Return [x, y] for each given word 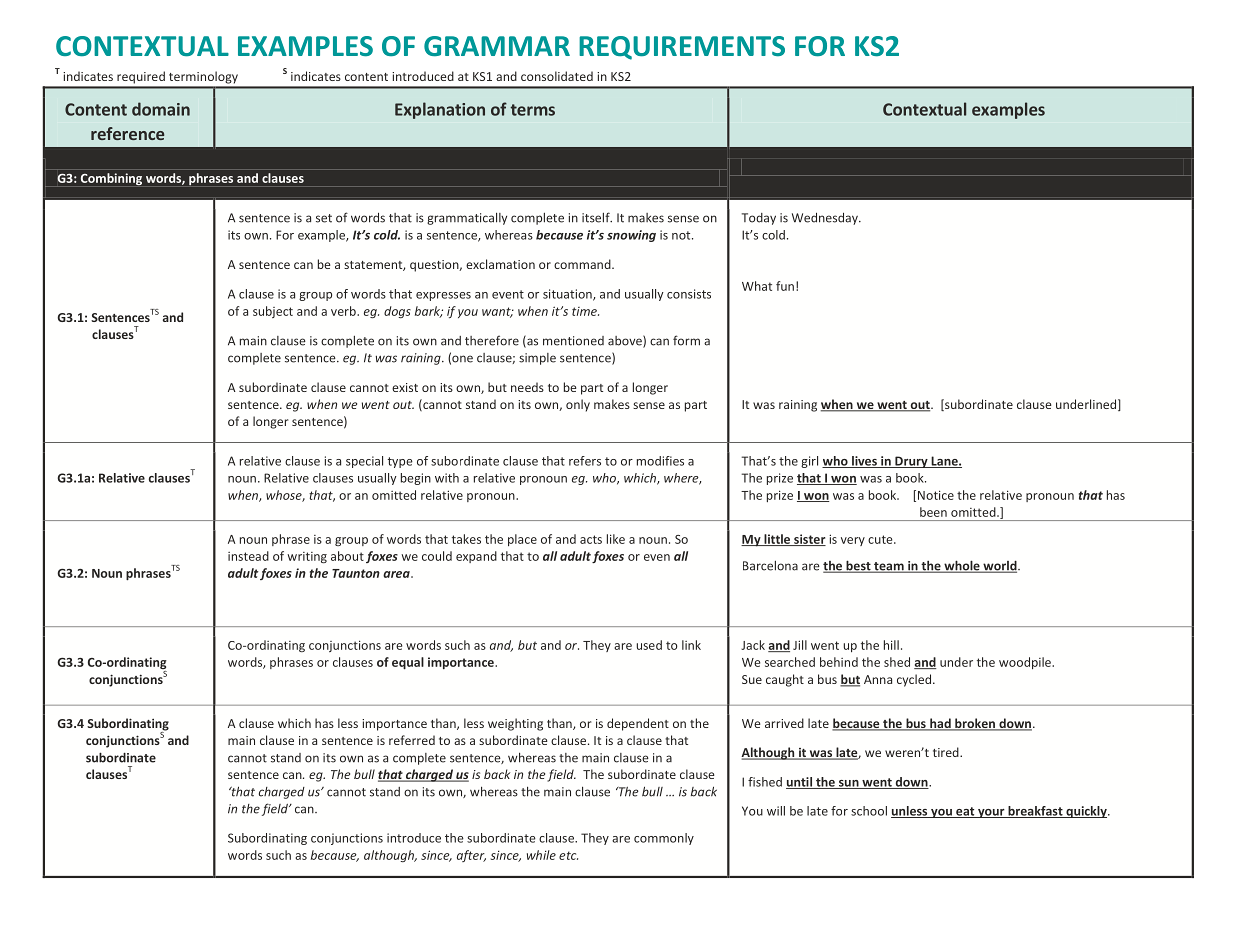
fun [785, 286]
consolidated [557, 76]
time [585, 311]
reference [127, 133]
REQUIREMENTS [682, 48]
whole [962, 566]
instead [248, 556]
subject [273, 312]
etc [568, 855]
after [471, 856]
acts [591, 539]
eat [965, 812]
